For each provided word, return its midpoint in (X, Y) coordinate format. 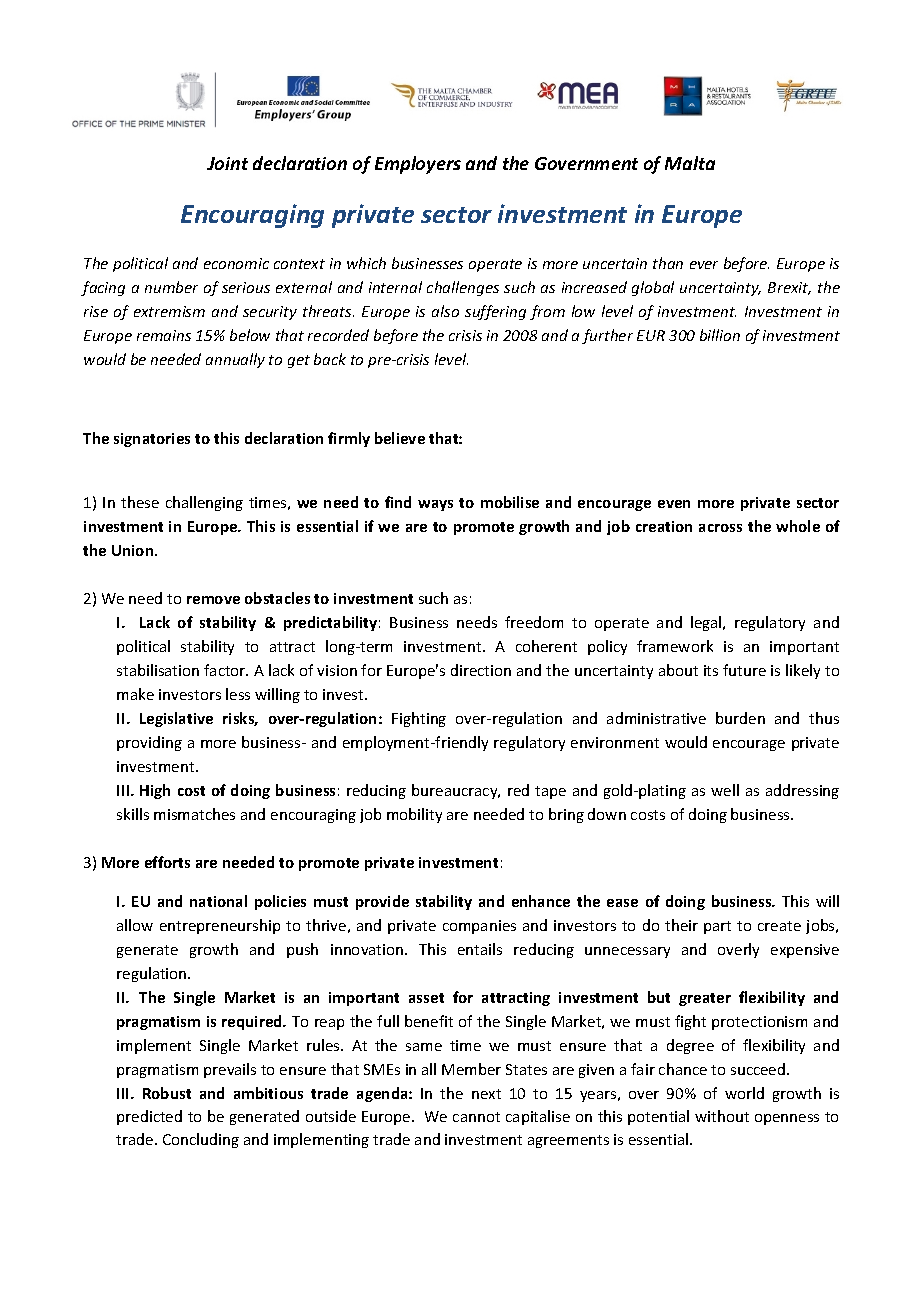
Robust (167, 1093)
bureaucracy (456, 791)
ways (435, 505)
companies (479, 927)
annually (235, 360)
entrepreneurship (220, 926)
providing (149, 743)
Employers (418, 165)
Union (134, 550)
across (720, 528)
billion (720, 335)
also (445, 311)
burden (740, 718)
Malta (690, 163)
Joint (227, 163)
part (717, 927)
